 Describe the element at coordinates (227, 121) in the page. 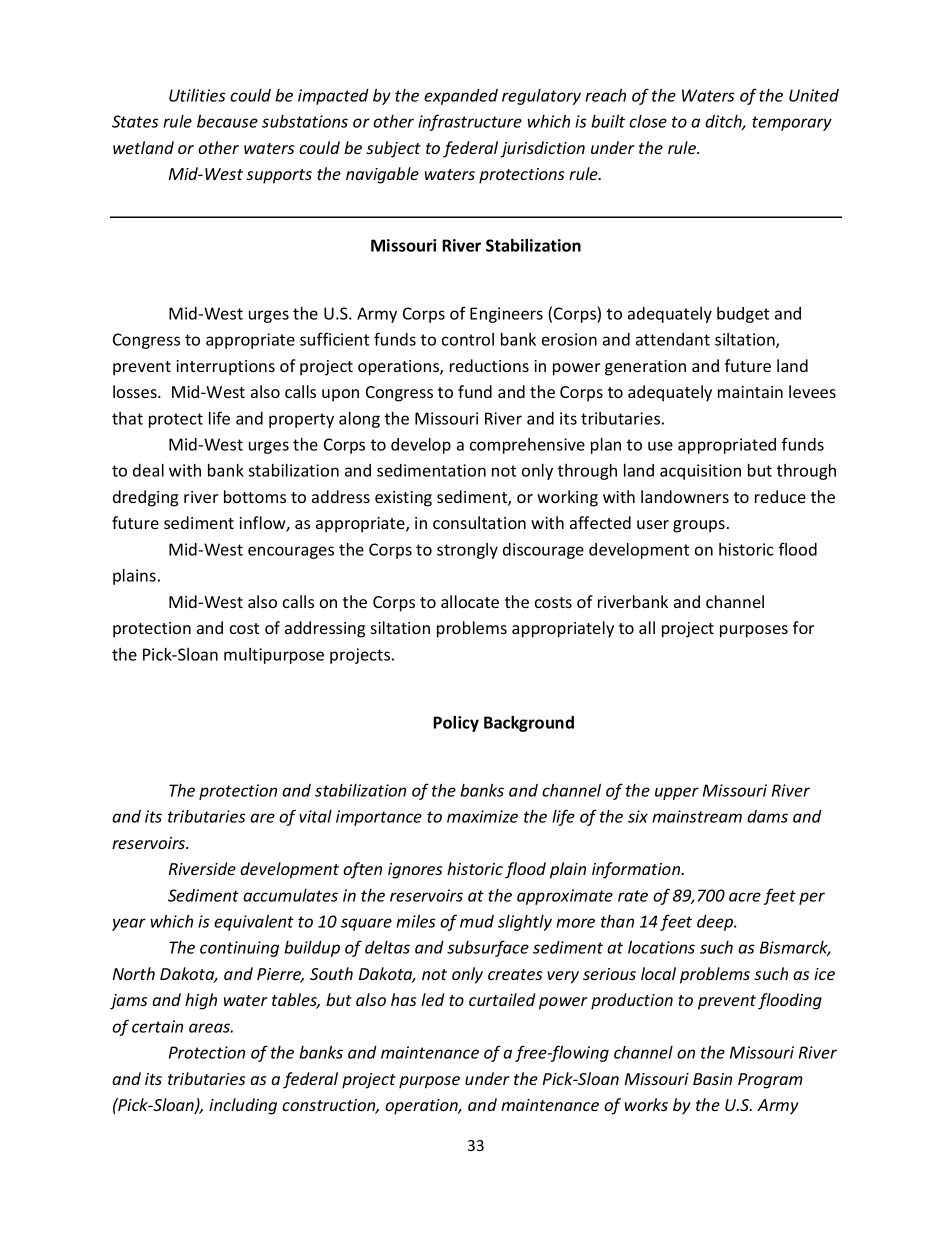

I see `because` at that location.
